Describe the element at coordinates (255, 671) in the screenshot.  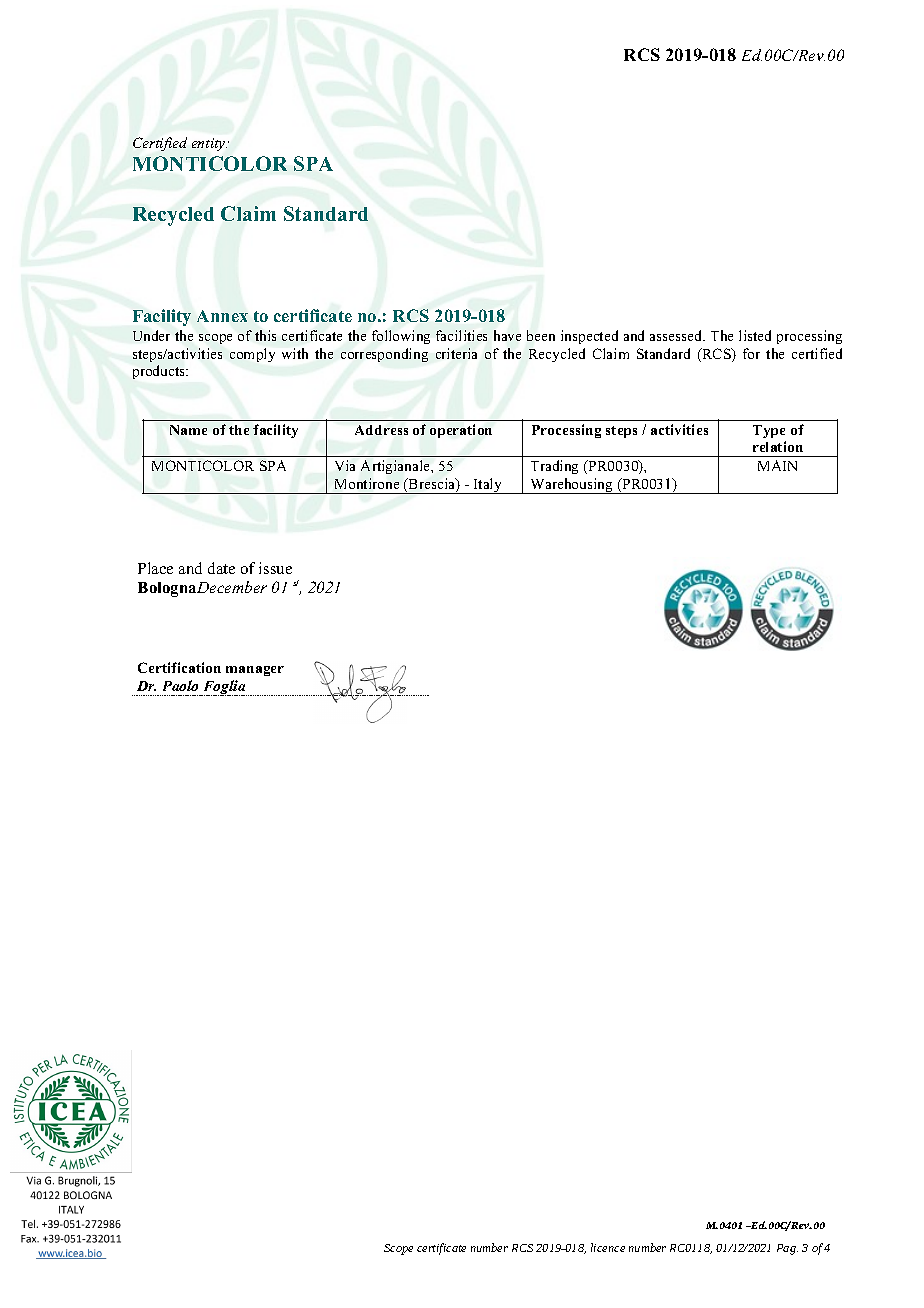
I see `manager` at that location.
